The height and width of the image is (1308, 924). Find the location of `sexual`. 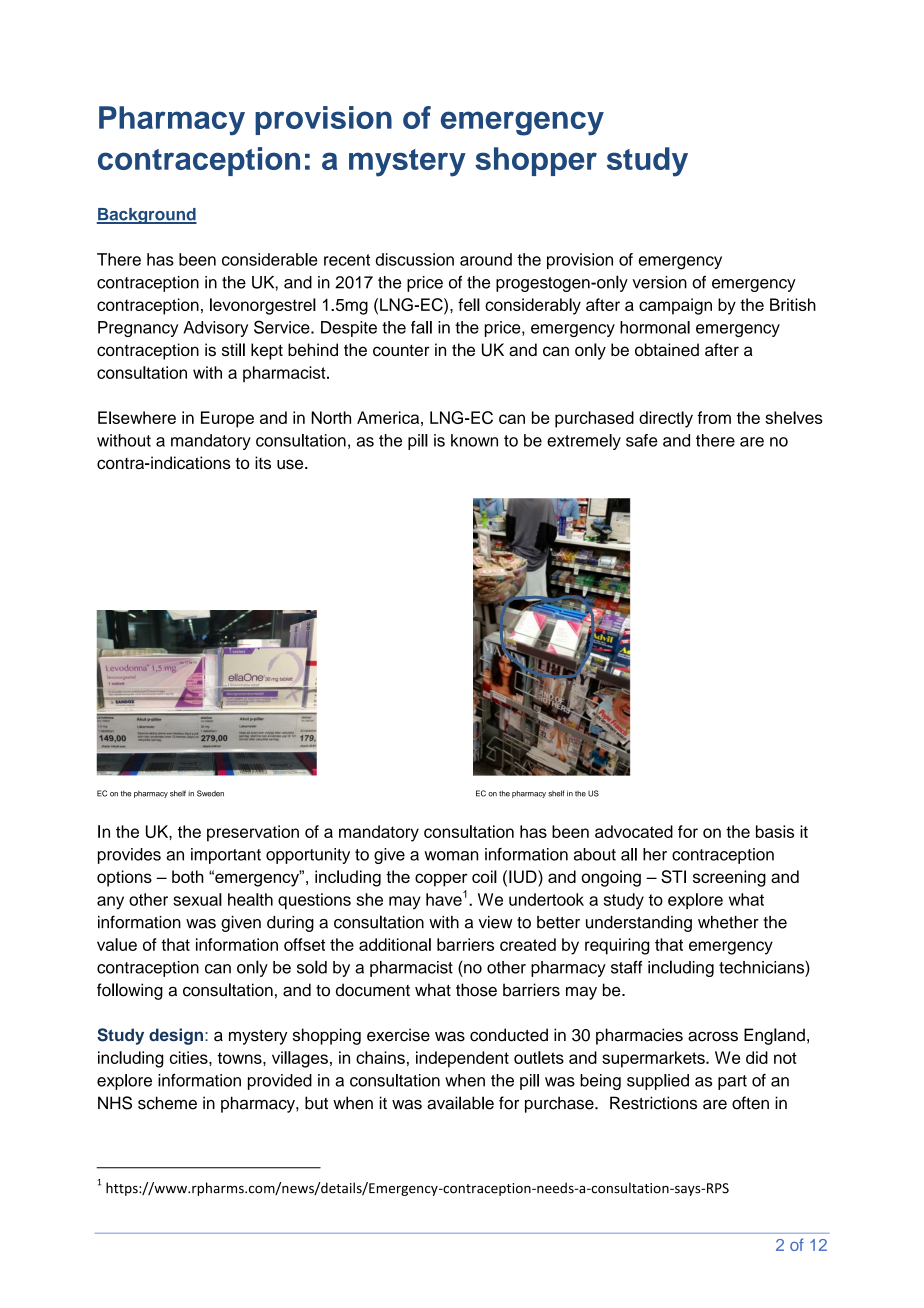

sexual is located at coordinates (197, 899).
